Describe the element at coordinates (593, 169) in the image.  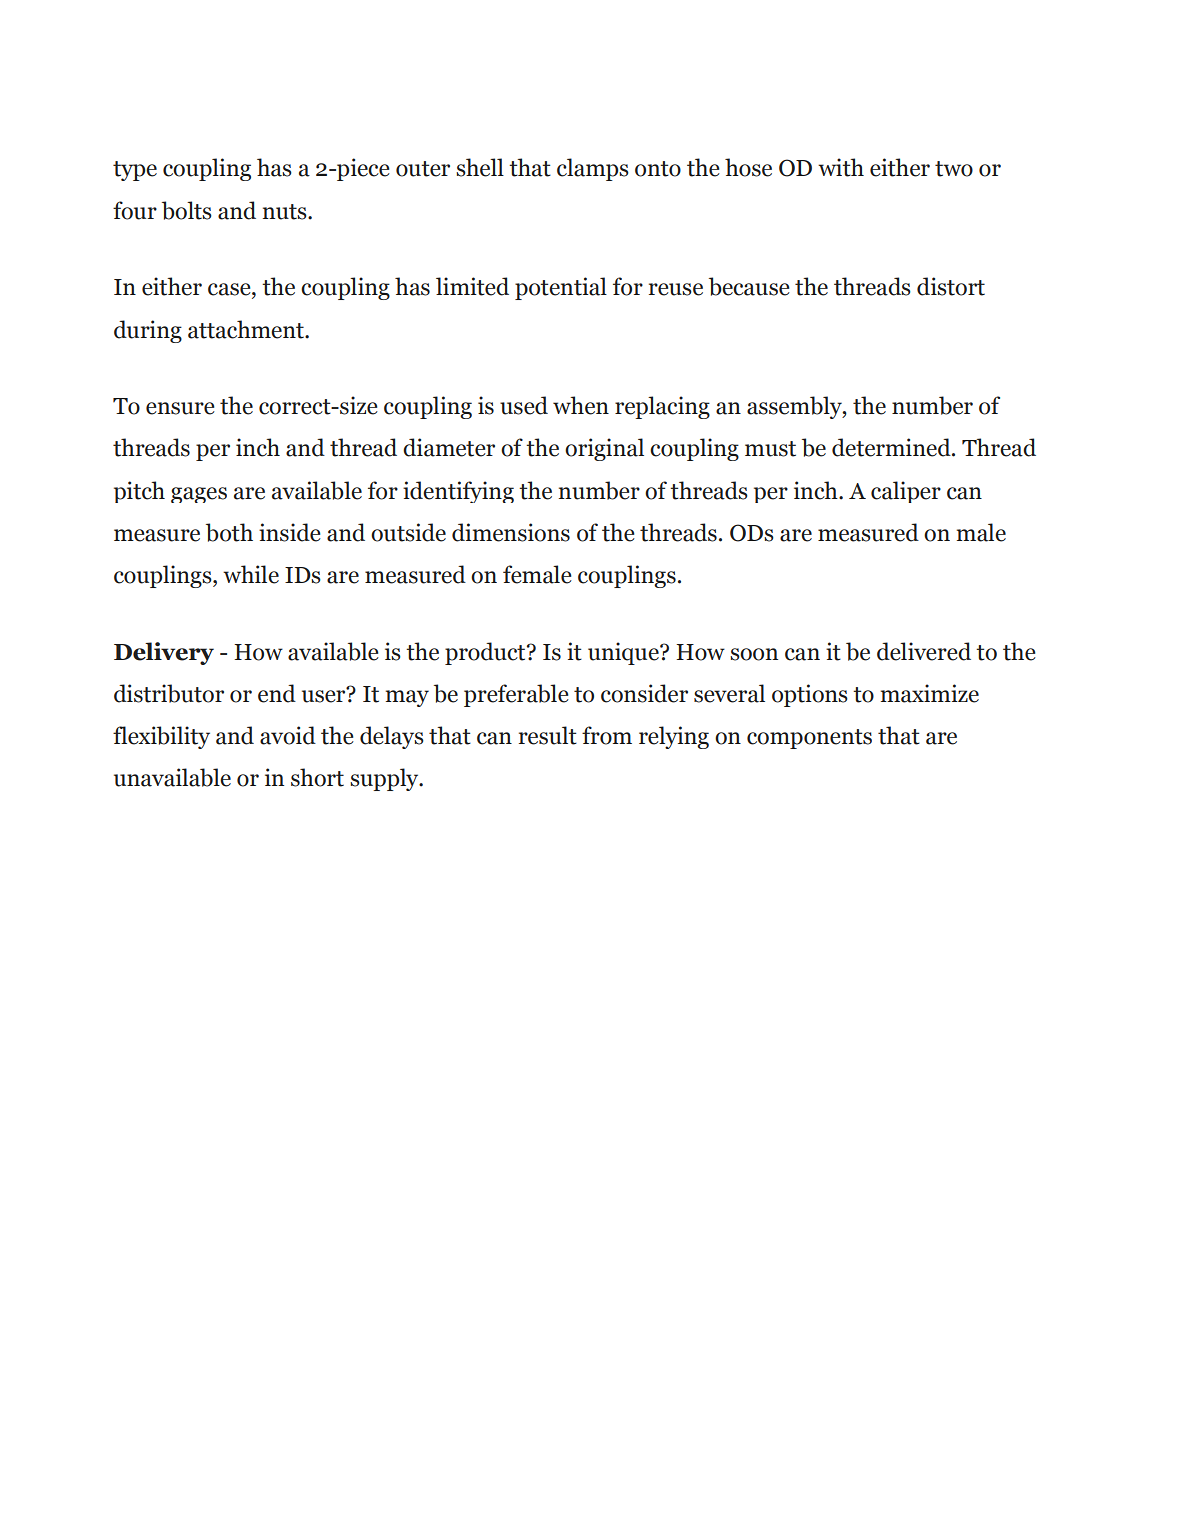
I see `clamps` at that location.
